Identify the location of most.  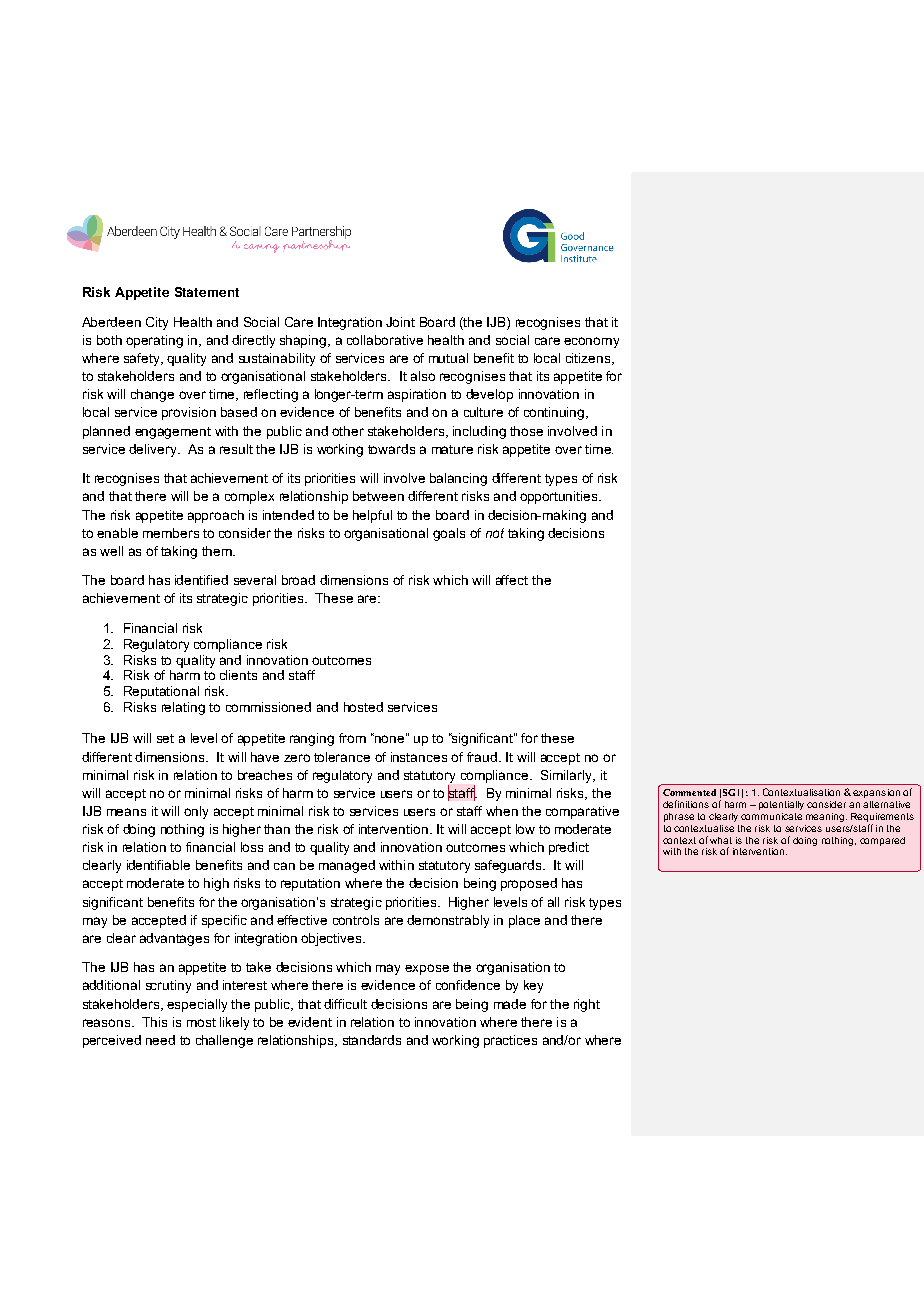
(201, 1022).
